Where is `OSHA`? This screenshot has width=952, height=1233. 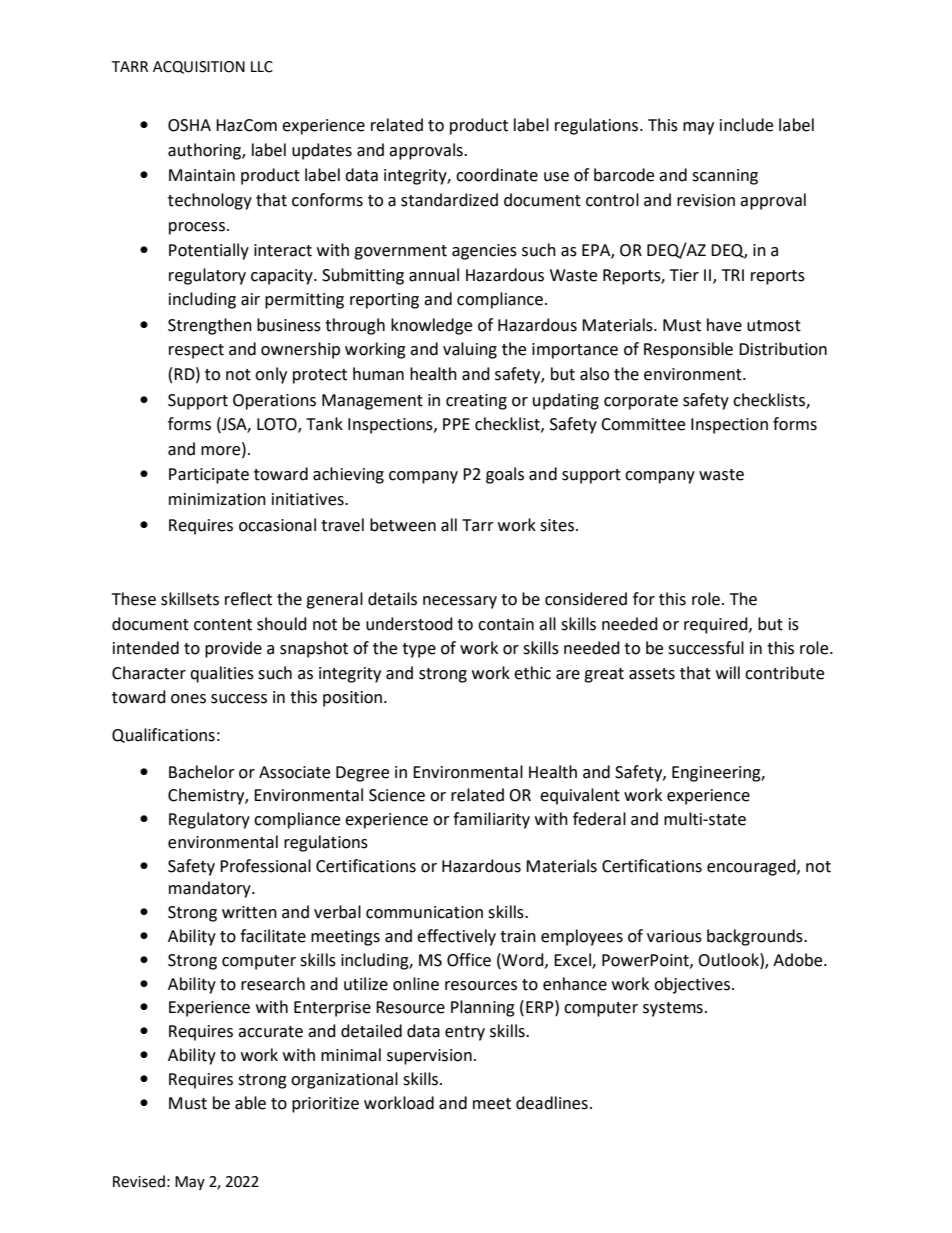
OSHA is located at coordinates (189, 125).
